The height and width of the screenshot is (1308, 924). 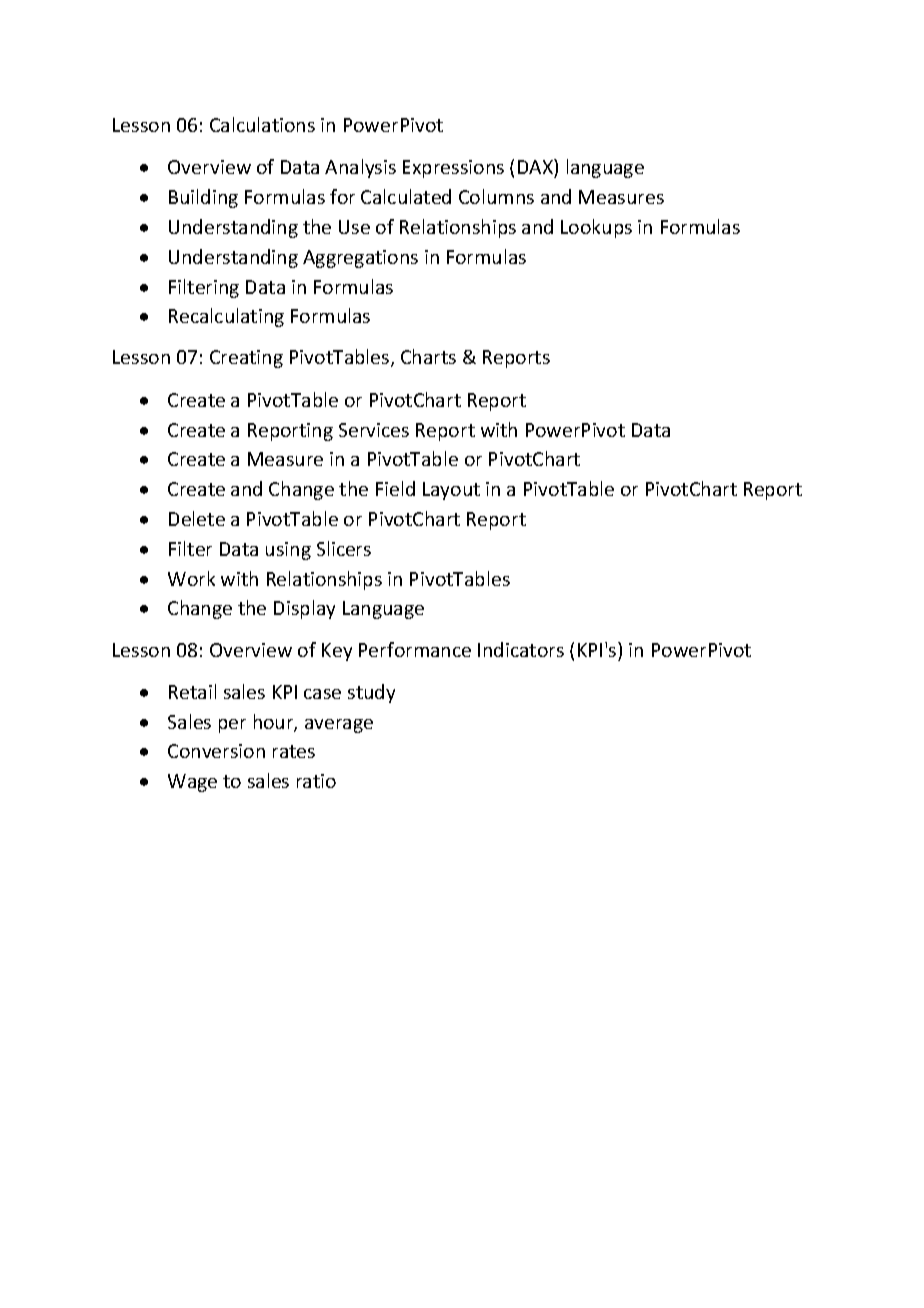 What do you see at coordinates (496, 196) in the screenshot?
I see `Columns` at bounding box center [496, 196].
